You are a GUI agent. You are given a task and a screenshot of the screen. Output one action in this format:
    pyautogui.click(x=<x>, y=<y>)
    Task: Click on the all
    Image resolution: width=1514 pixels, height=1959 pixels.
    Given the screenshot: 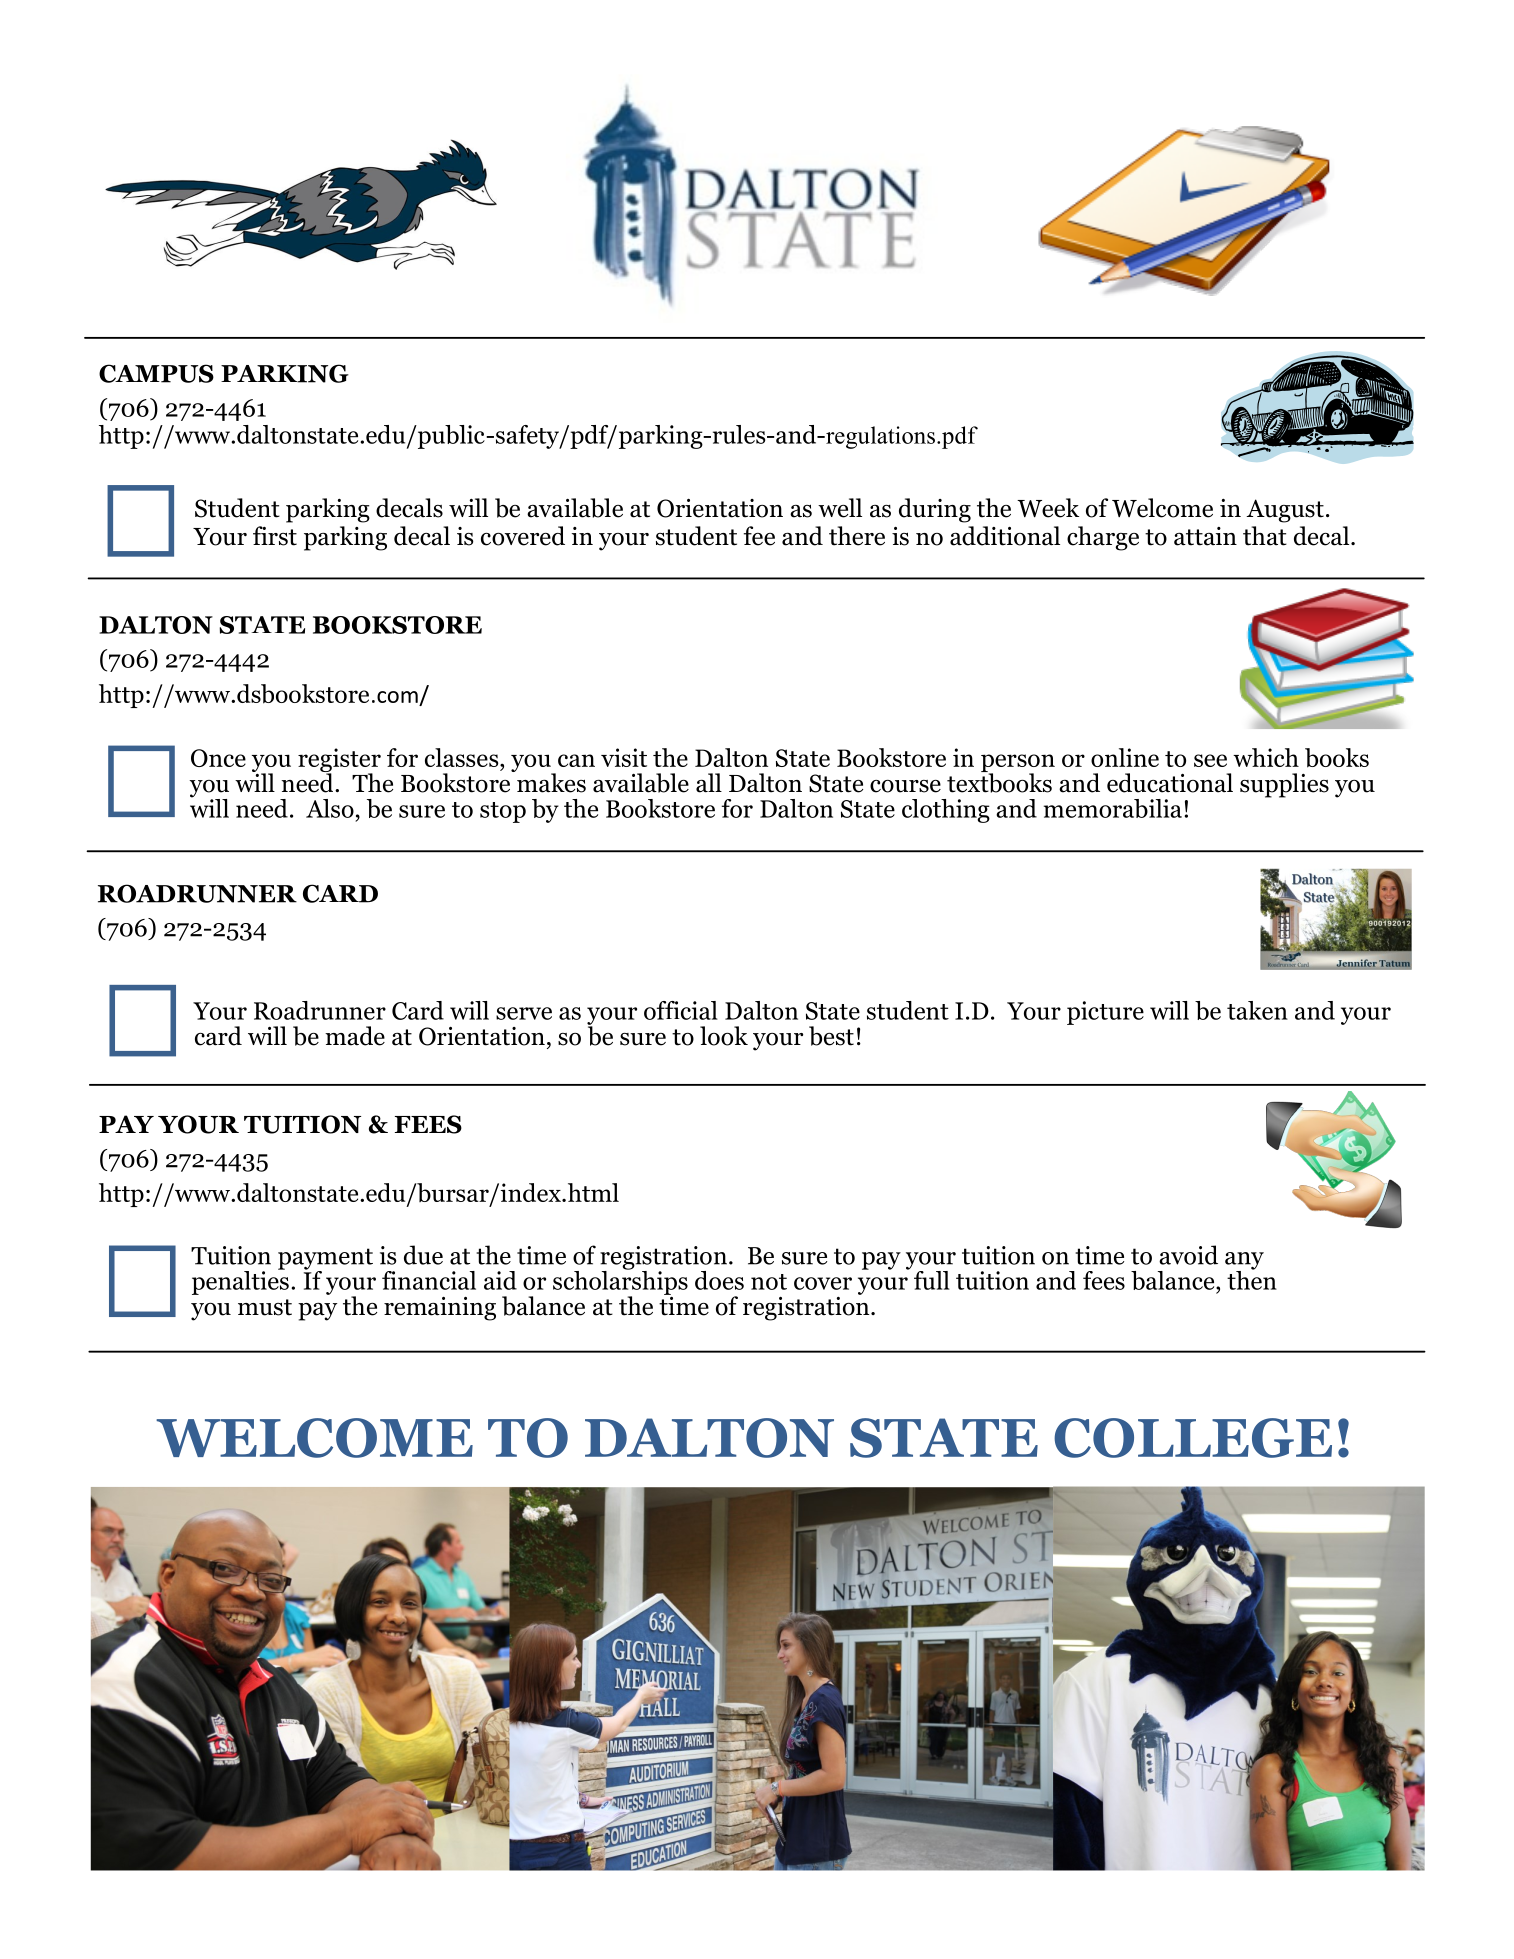 What is the action you would take?
    pyautogui.click(x=709, y=783)
